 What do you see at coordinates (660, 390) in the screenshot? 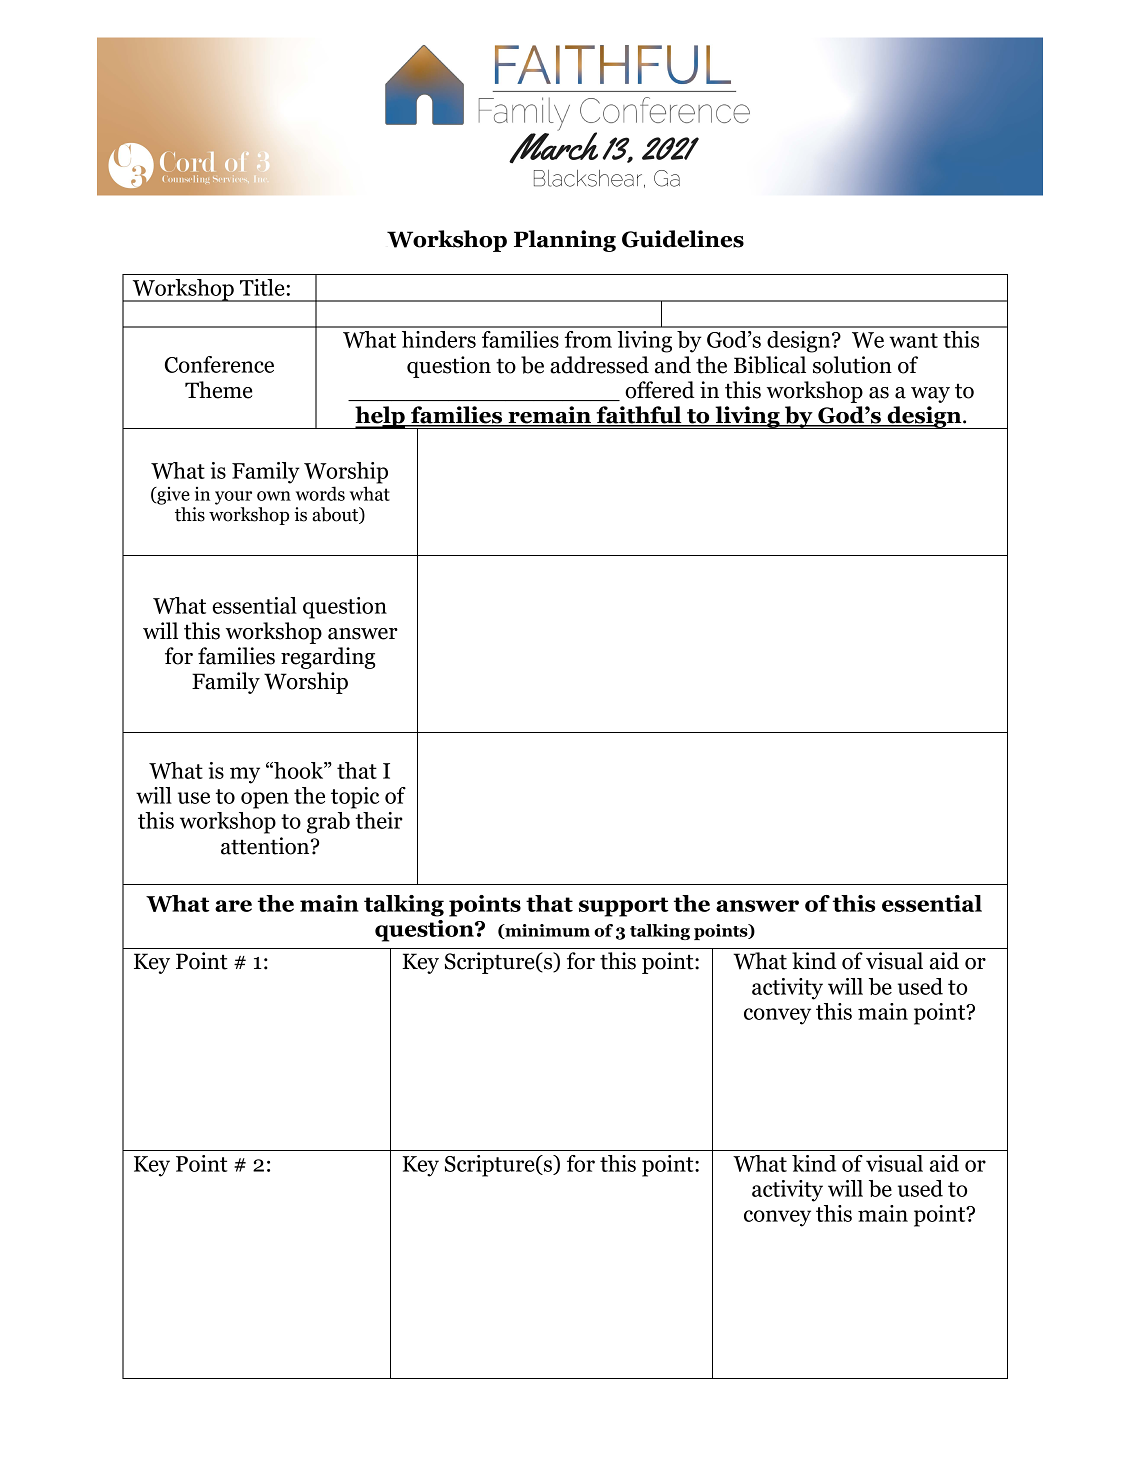
I see `offered` at bounding box center [660, 390].
